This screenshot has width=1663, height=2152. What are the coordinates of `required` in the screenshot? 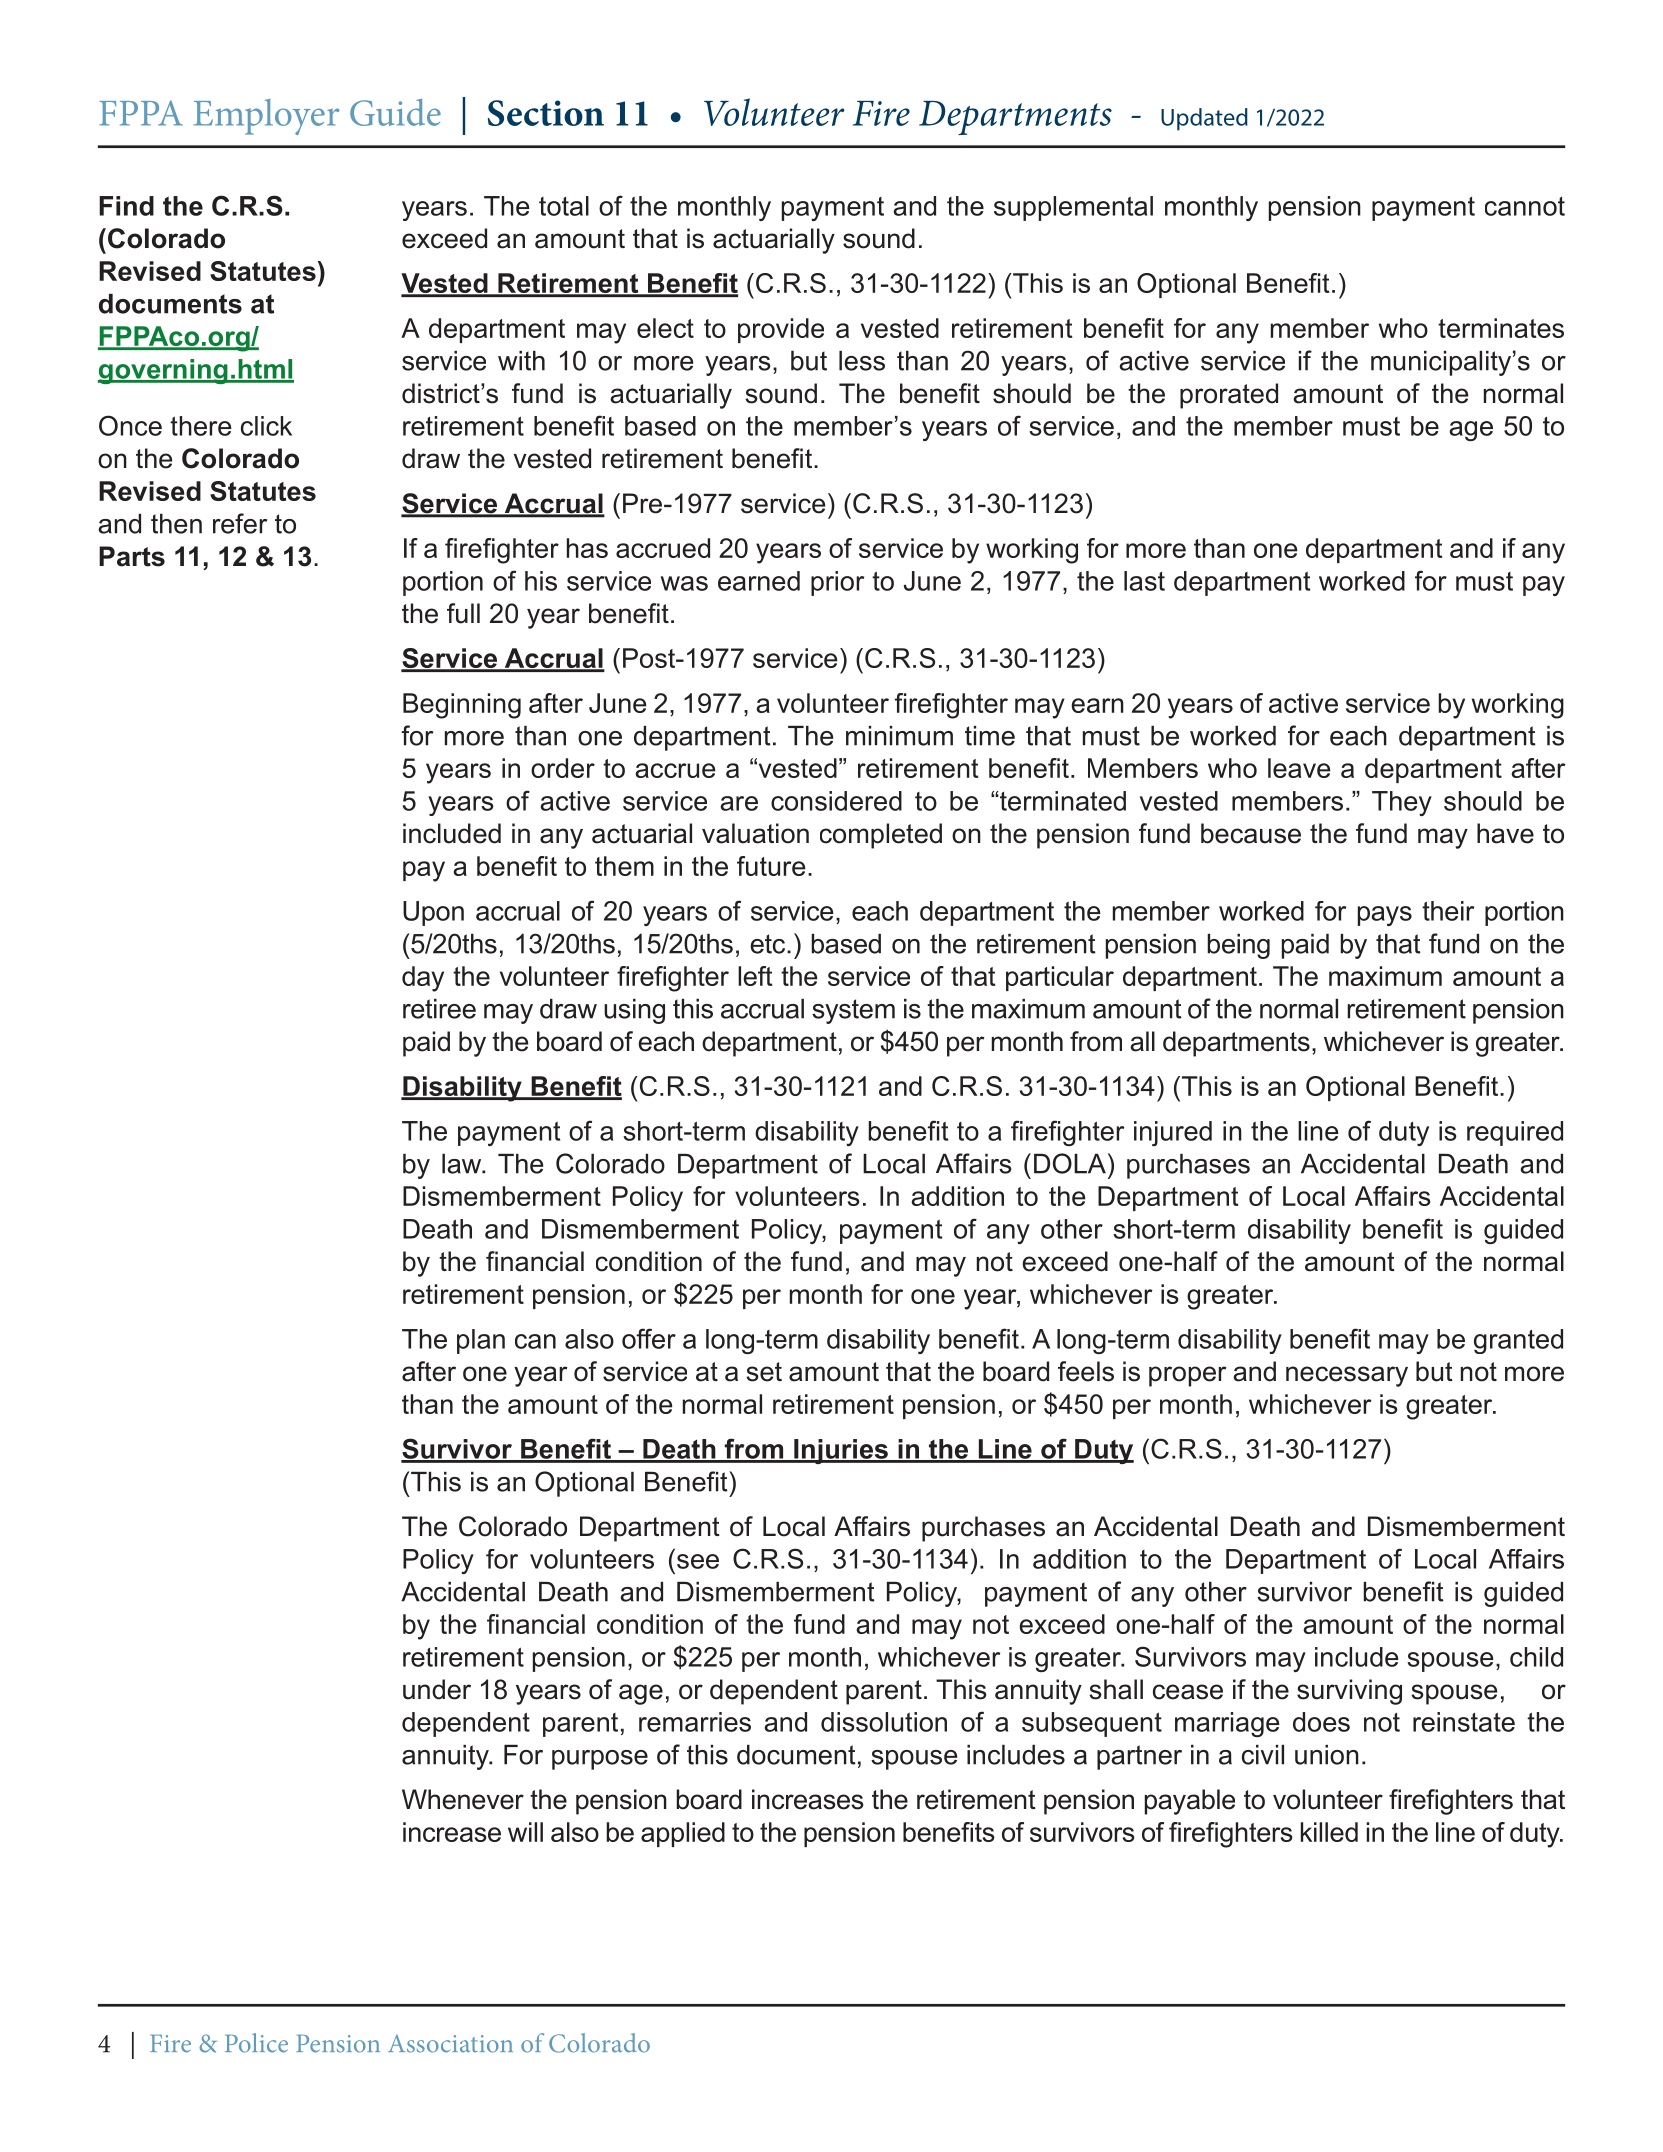 It's located at (1515, 1133).
